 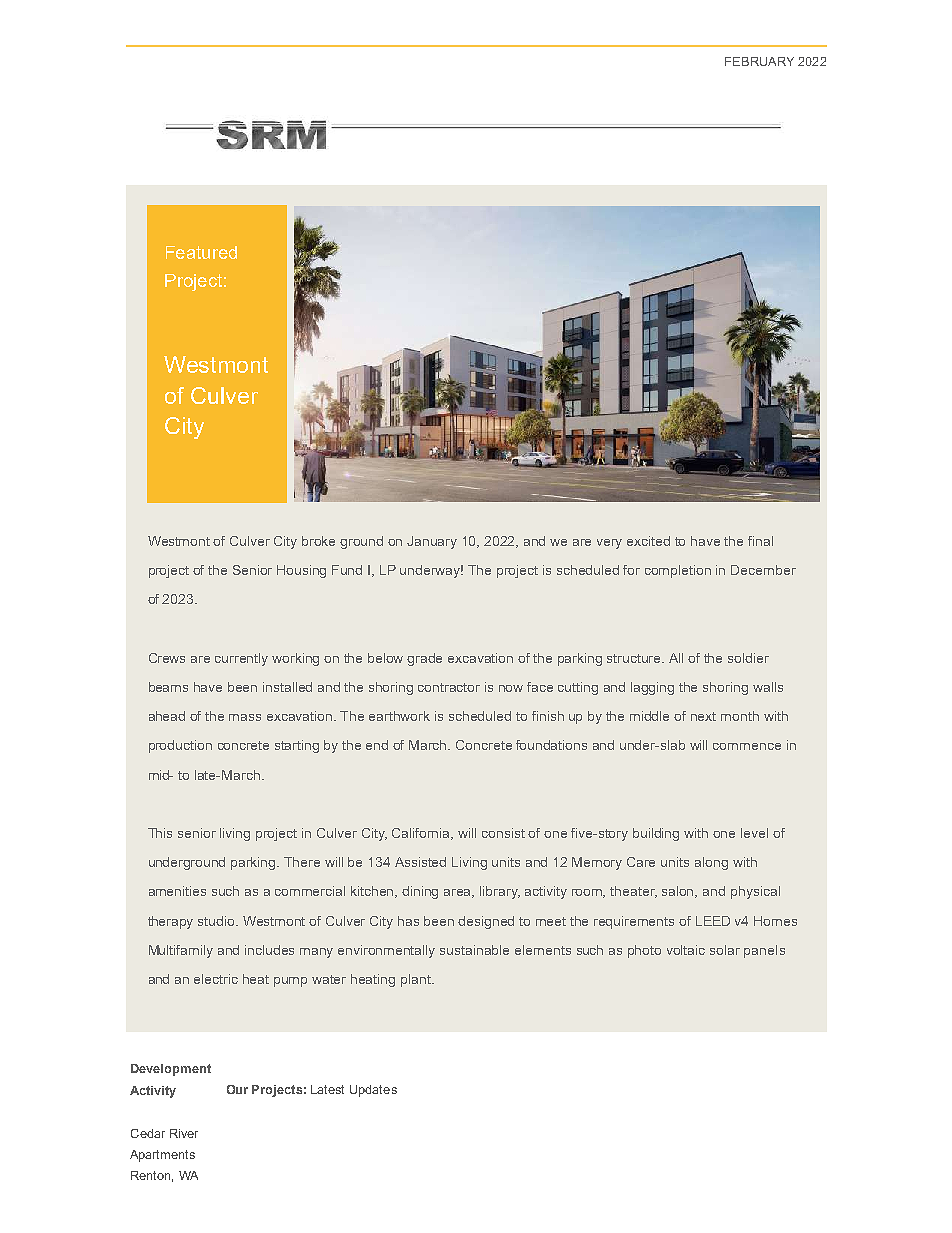 I want to click on Updates, so click(x=373, y=1091).
